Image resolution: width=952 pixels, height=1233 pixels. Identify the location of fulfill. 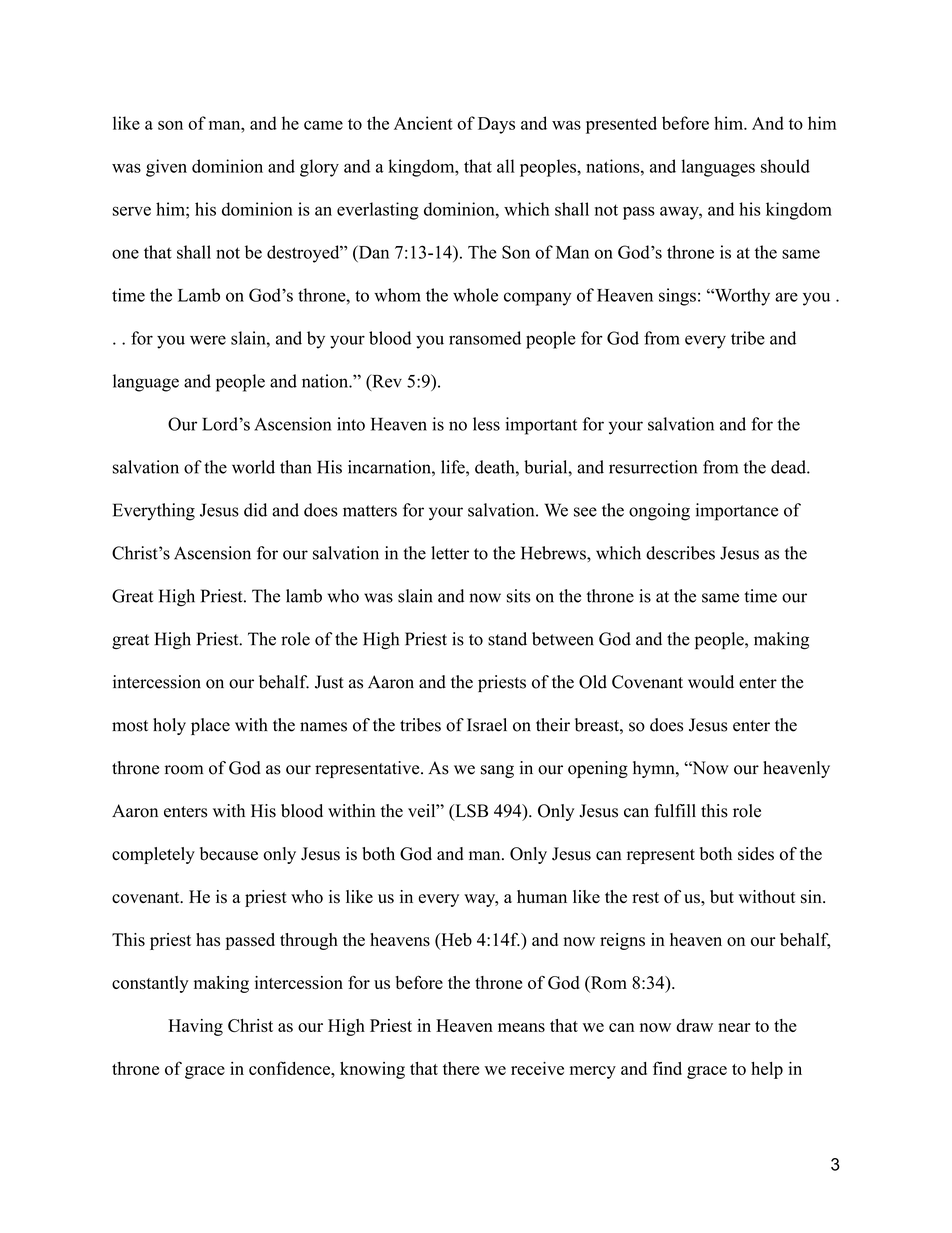
(675, 811).
